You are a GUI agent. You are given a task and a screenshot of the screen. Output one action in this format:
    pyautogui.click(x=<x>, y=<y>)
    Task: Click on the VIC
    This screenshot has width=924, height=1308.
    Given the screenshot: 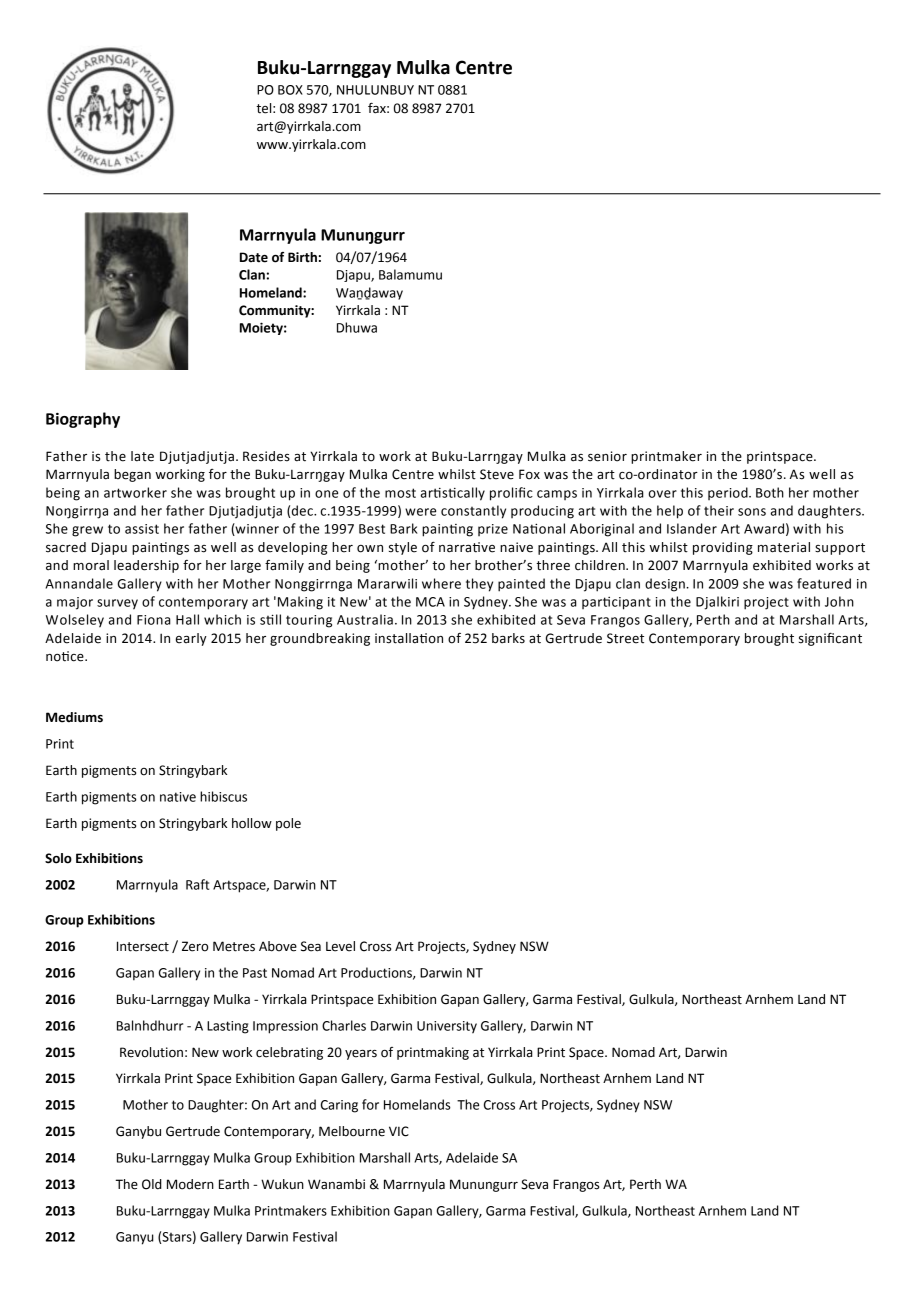 What is the action you would take?
    pyautogui.click(x=399, y=1131)
